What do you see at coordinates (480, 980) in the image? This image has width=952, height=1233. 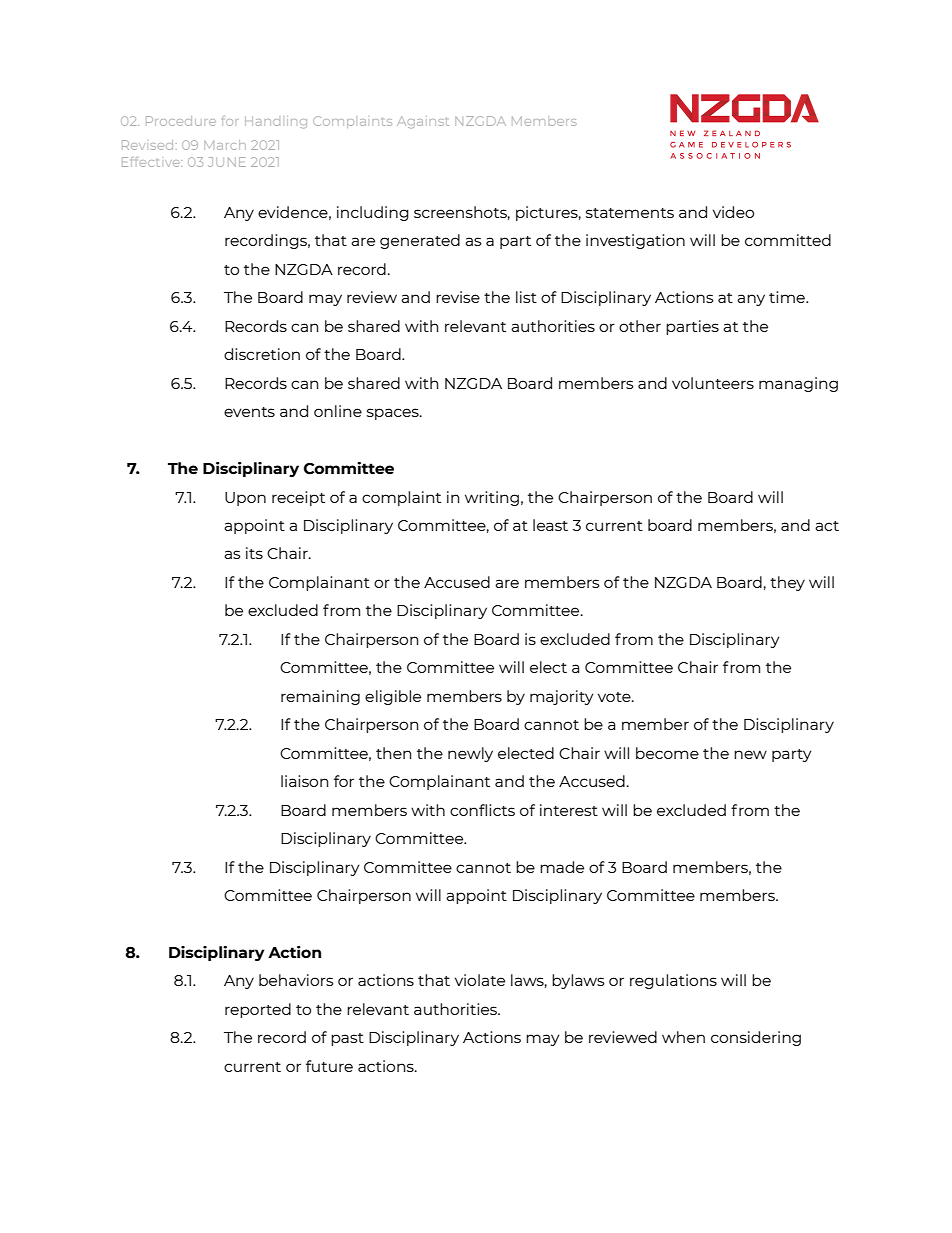 I see `violate` at bounding box center [480, 980].
